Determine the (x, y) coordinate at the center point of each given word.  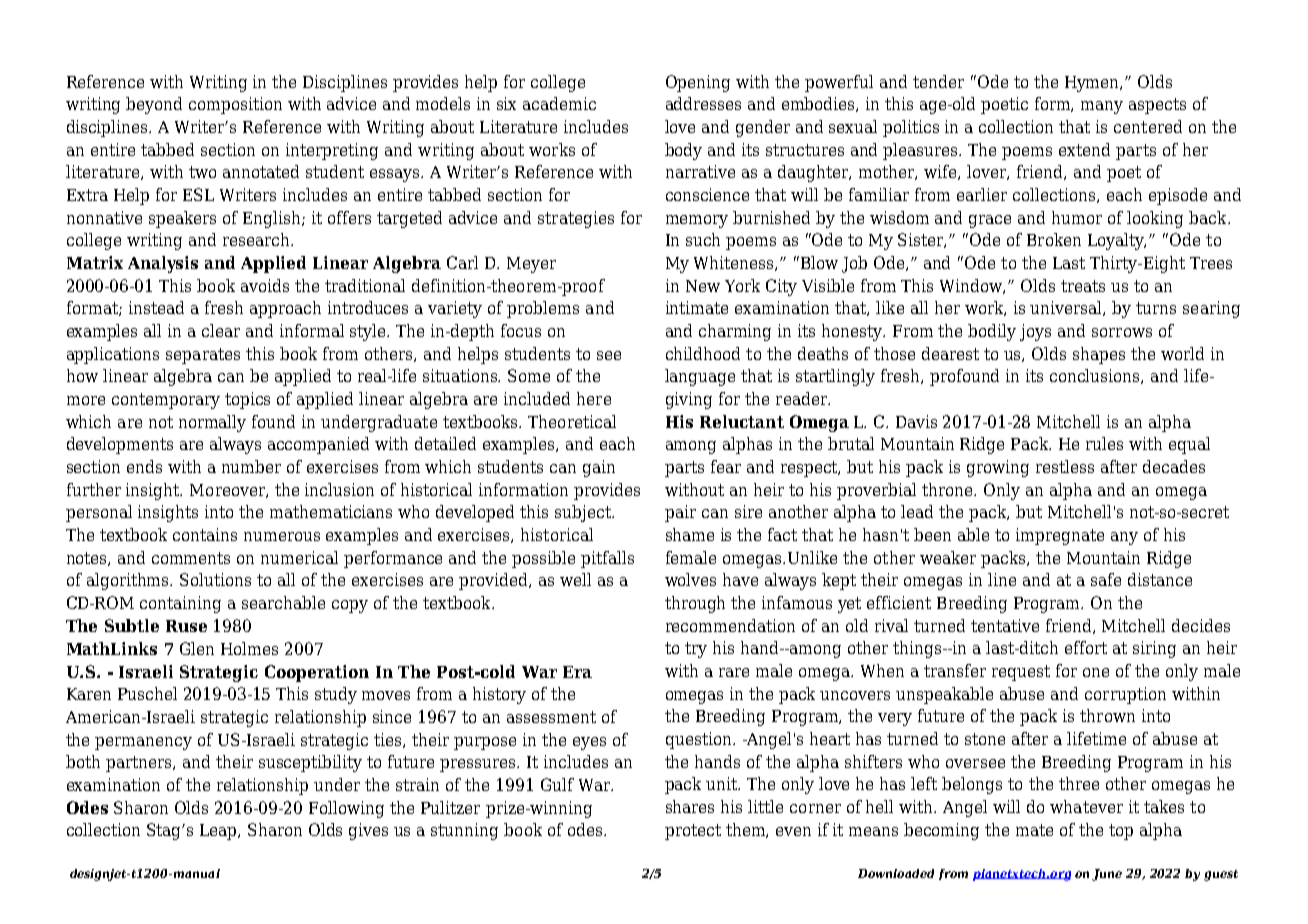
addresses (703, 103)
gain (599, 468)
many (1102, 107)
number (251, 466)
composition (235, 105)
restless (1065, 466)
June (1107, 875)
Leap (220, 832)
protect (693, 832)
